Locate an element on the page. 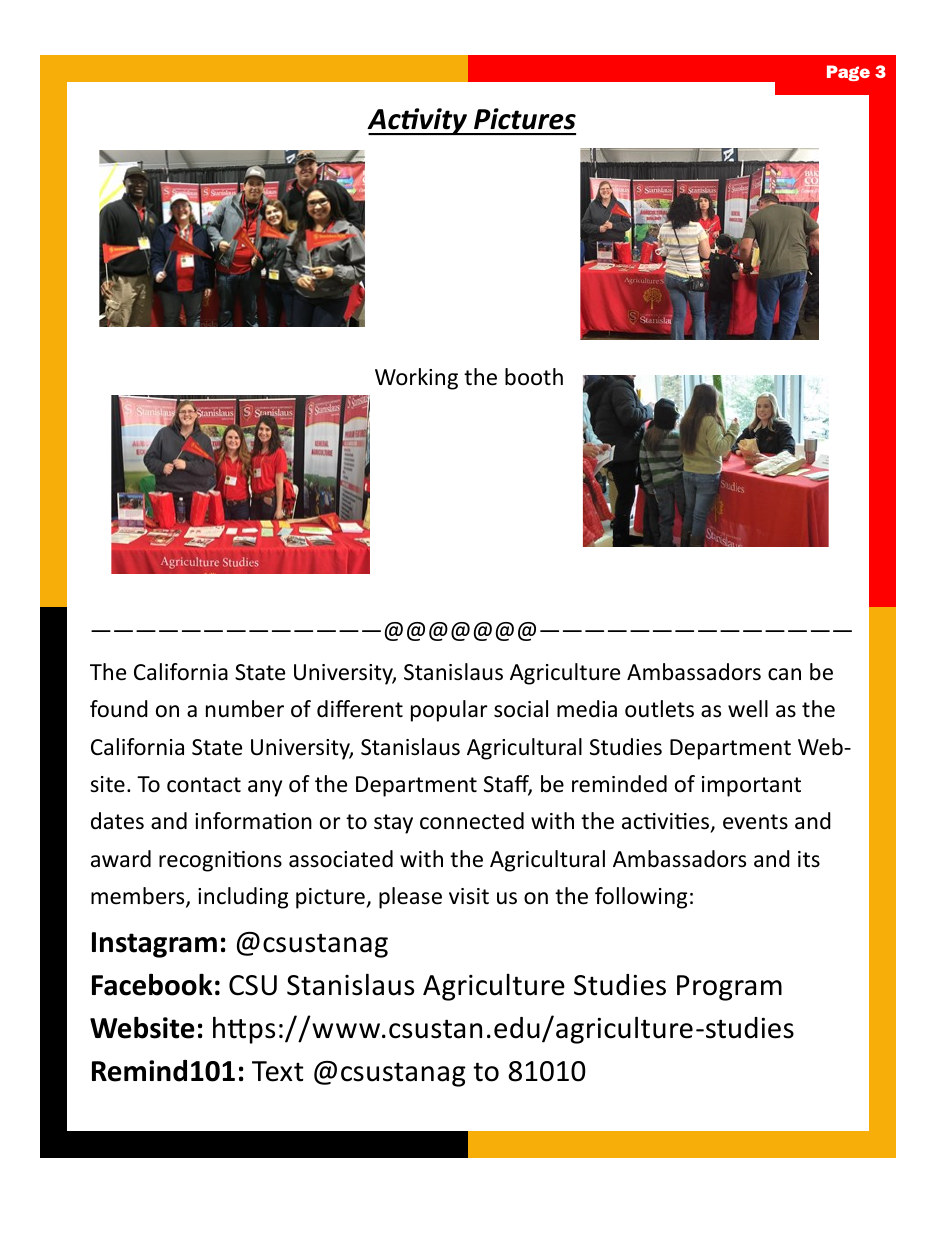 This document has width=952, height=1233. popular is located at coordinates (449, 711).
